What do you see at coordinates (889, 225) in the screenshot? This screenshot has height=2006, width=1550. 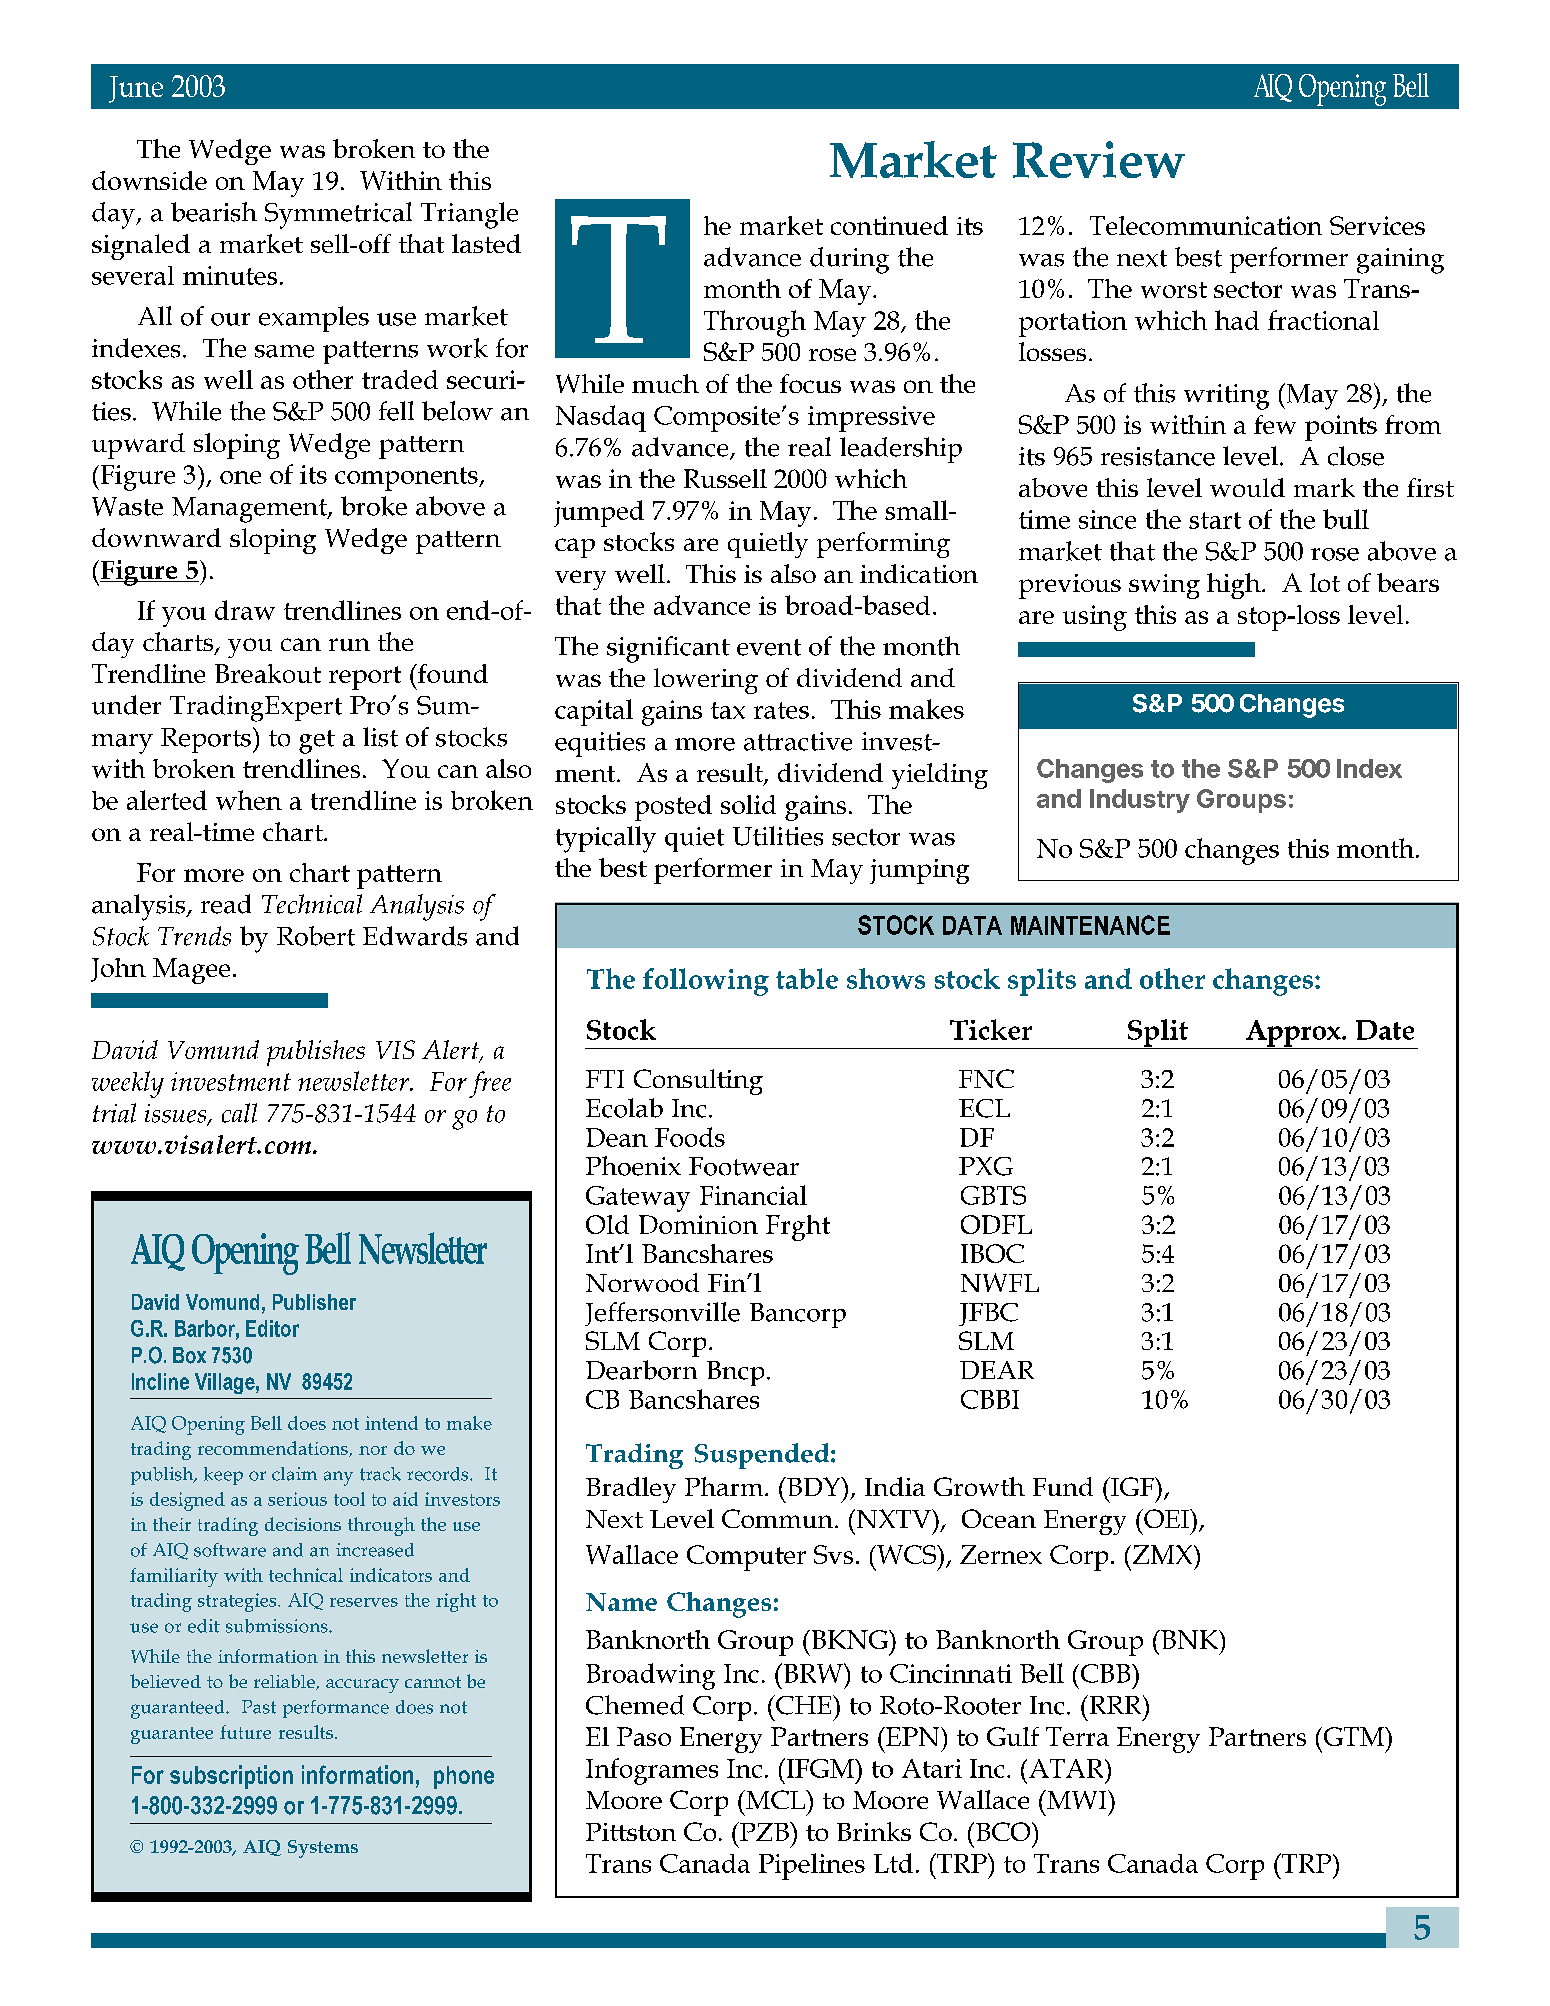 I see `continued` at bounding box center [889, 225].
